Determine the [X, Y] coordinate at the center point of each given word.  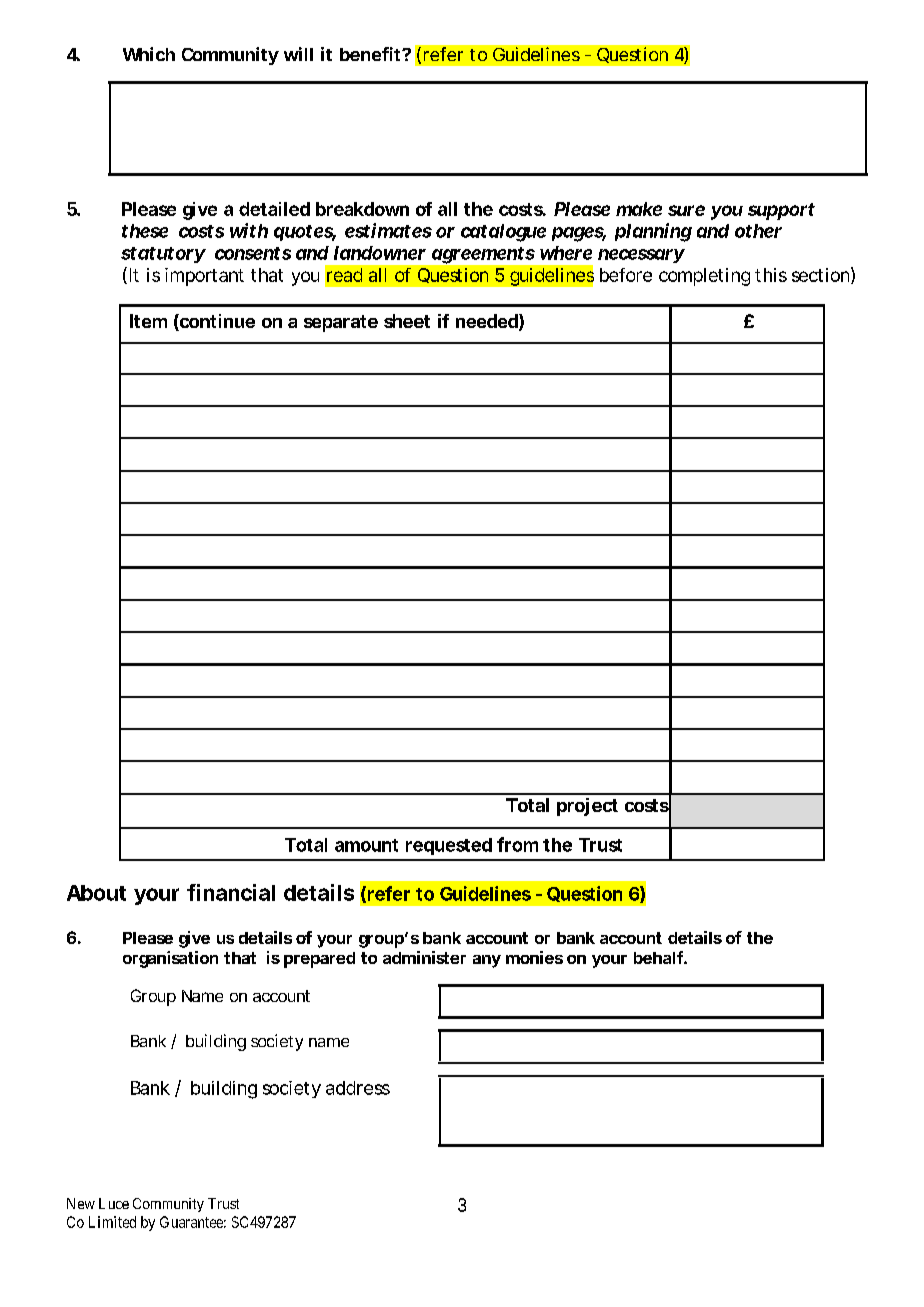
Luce [114, 1203]
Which [149, 54]
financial [231, 892]
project [587, 807]
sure [686, 210]
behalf [660, 957]
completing [704, 277]
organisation [170, 959]
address [358, 1088]
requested [449, 846]
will [298, 54]
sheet [407, 321]
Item [148, 321]
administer [424, 957]
